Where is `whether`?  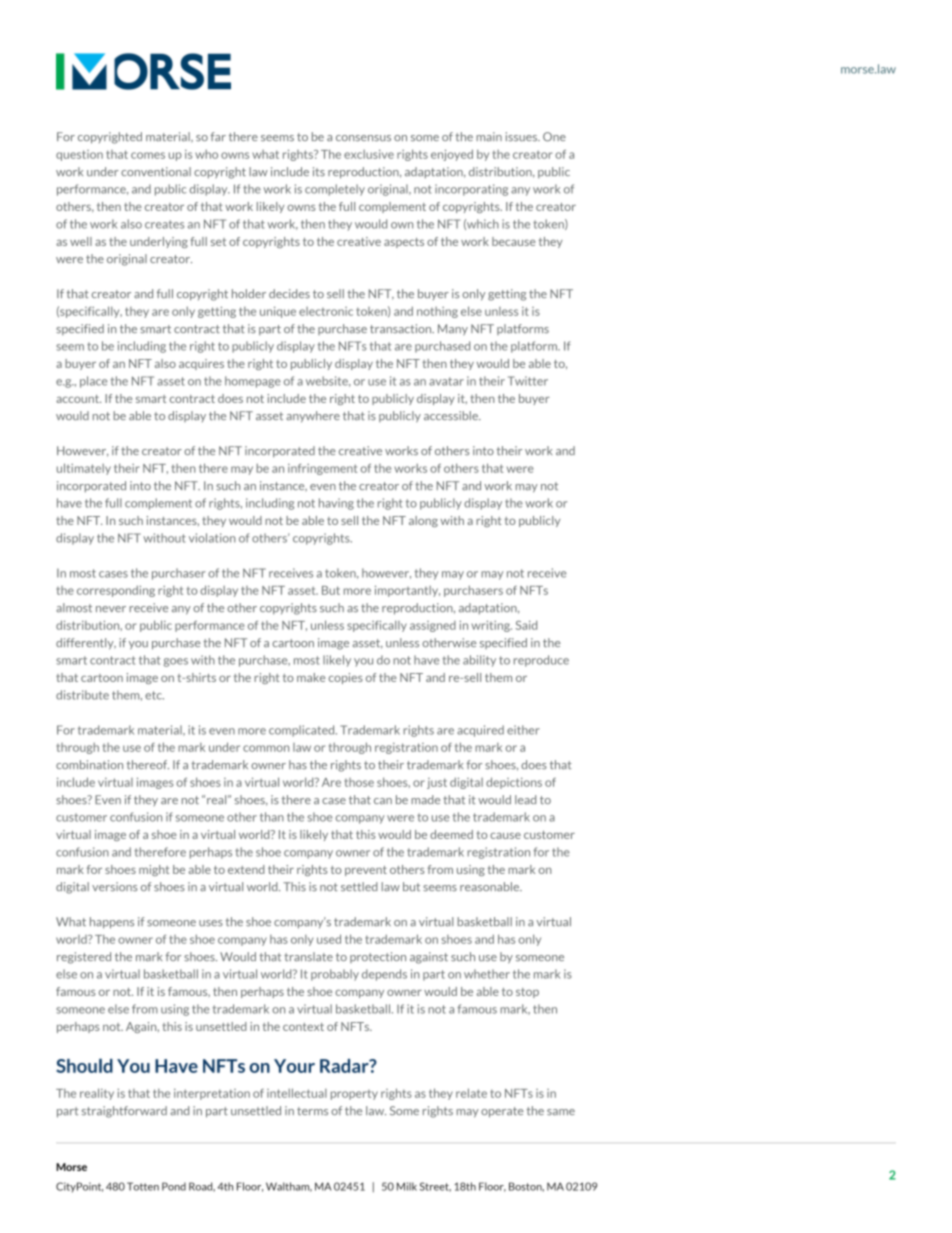 whether is located at coordinates (487, 974).
